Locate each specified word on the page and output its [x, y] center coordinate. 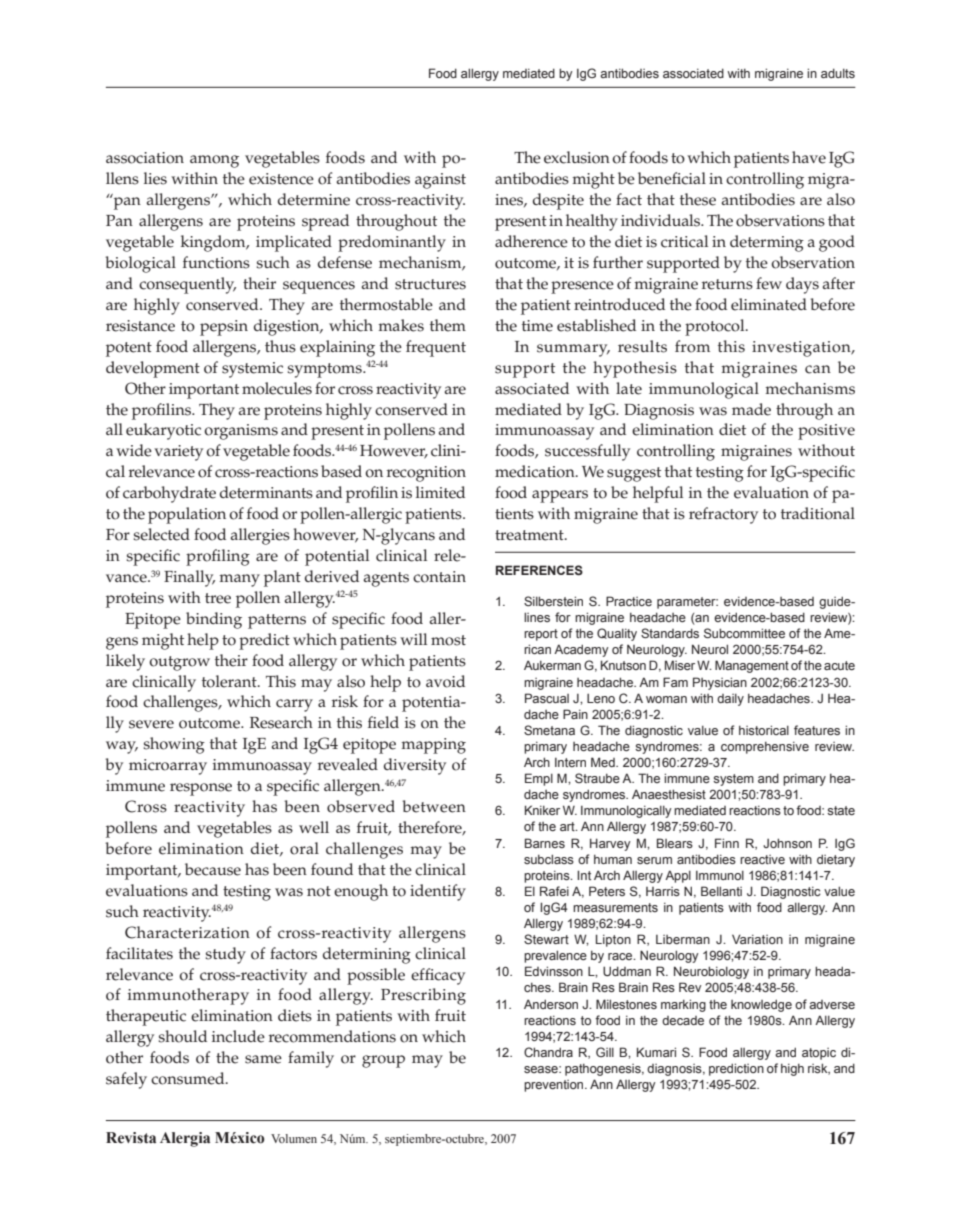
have [809, 157]
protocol [716, 327]
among [214, 161]
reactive [762, 859]
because [213, 869]
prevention [555, 1086]
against [440, 181]
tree [218, 598]
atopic [819, 1054]
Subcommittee [744, 633]
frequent [436, 348]
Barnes [545, 843]
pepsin [224, 328]
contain [439, 577]
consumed [189, 1078]
